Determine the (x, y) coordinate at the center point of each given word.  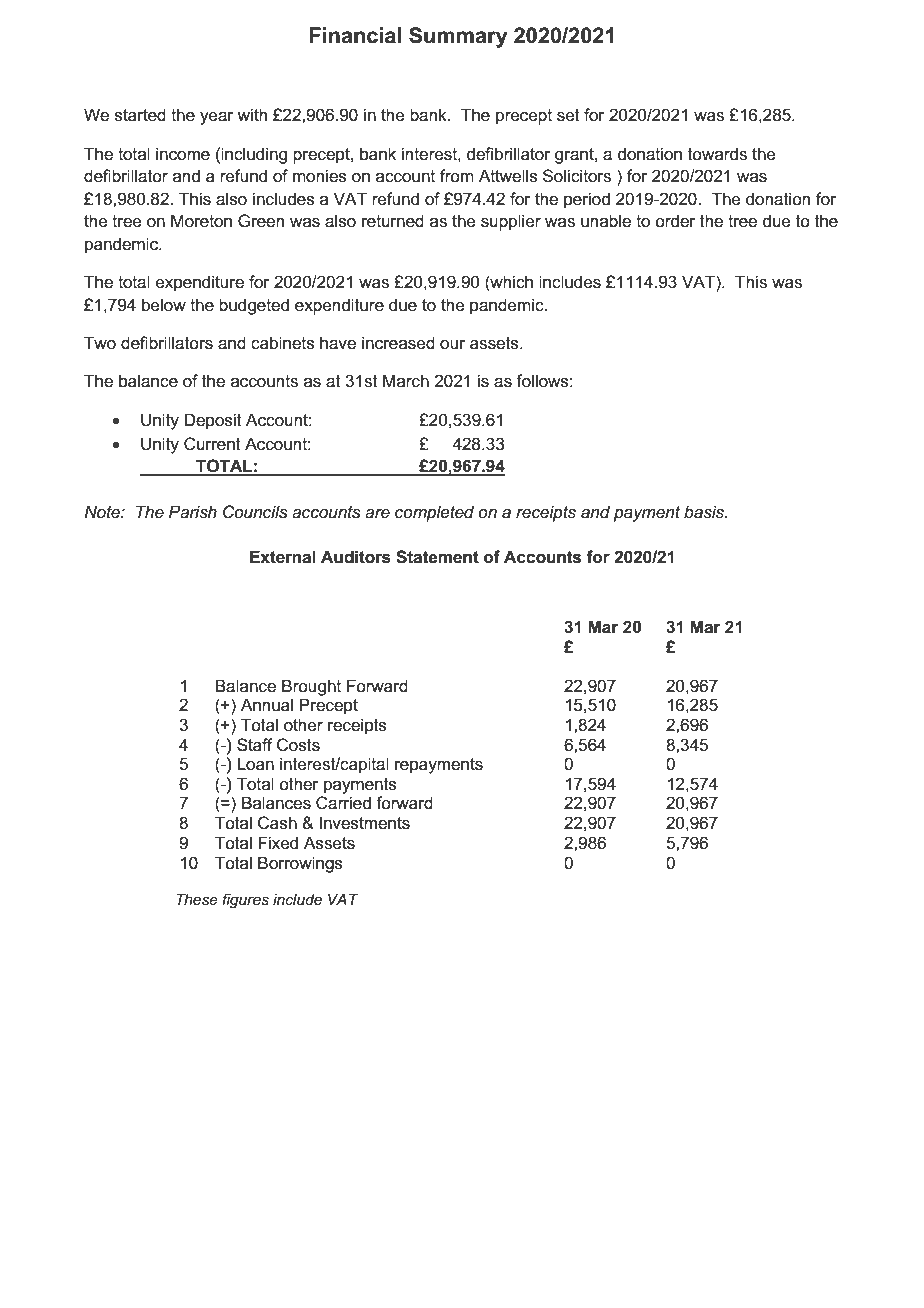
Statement (437, 557)
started (140, 115)
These (197, 899)
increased (398, 343)
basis (705, 512)
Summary (458, 37)
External (283, 557)
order (675, 220)
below (164, 305)
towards (717, 154)
